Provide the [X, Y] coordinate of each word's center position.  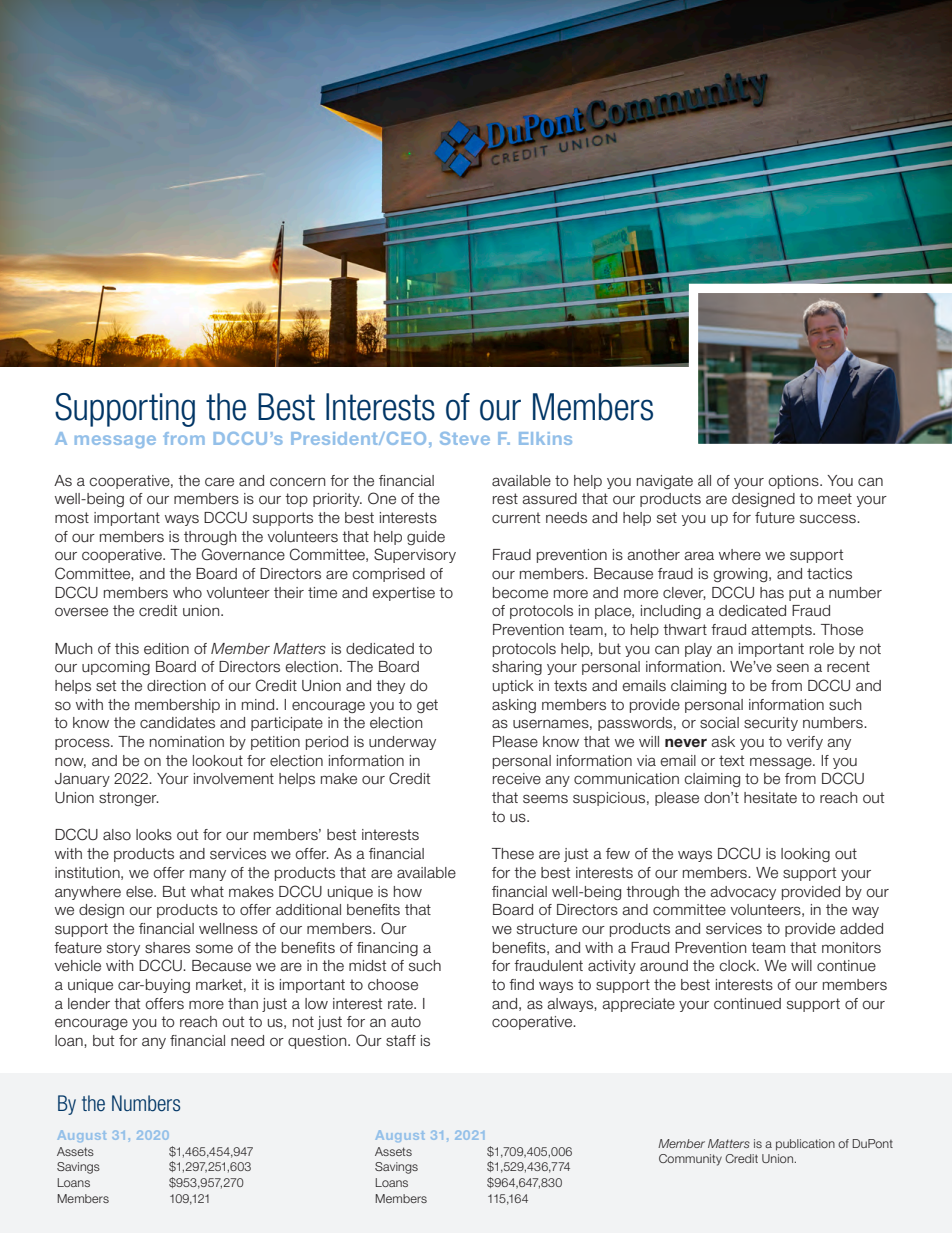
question [318, 1042]
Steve [465, 438]
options [794, 482]
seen [793, 668]
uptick [513, 687]
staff [401, 1041]
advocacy [743, 893]
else [140, 892]
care [219, 482]
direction [176, 686]
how [408, 891]
